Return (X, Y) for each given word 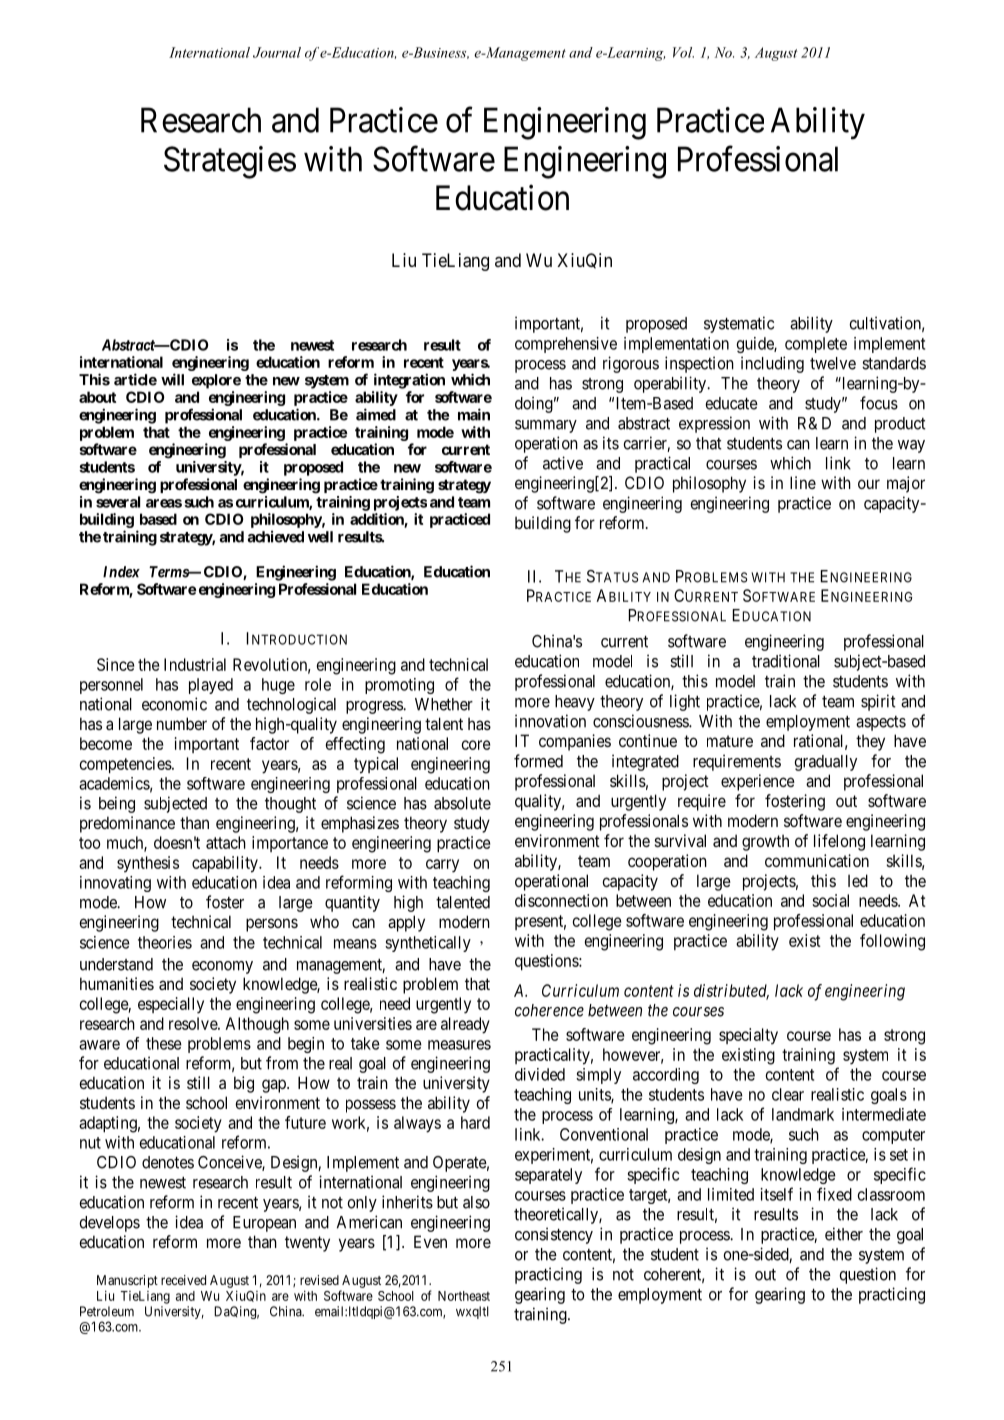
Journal (277, 52)
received (183, 1280)
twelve (833, 363)
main (474, 414)
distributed (731, 991)
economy (222, 967)
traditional (786, 661)
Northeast (464, 1296)
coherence (549, 1010)
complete (816, 345)
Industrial (195, 664)
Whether (444, 704)
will (172, 379)
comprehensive (566, 345)
